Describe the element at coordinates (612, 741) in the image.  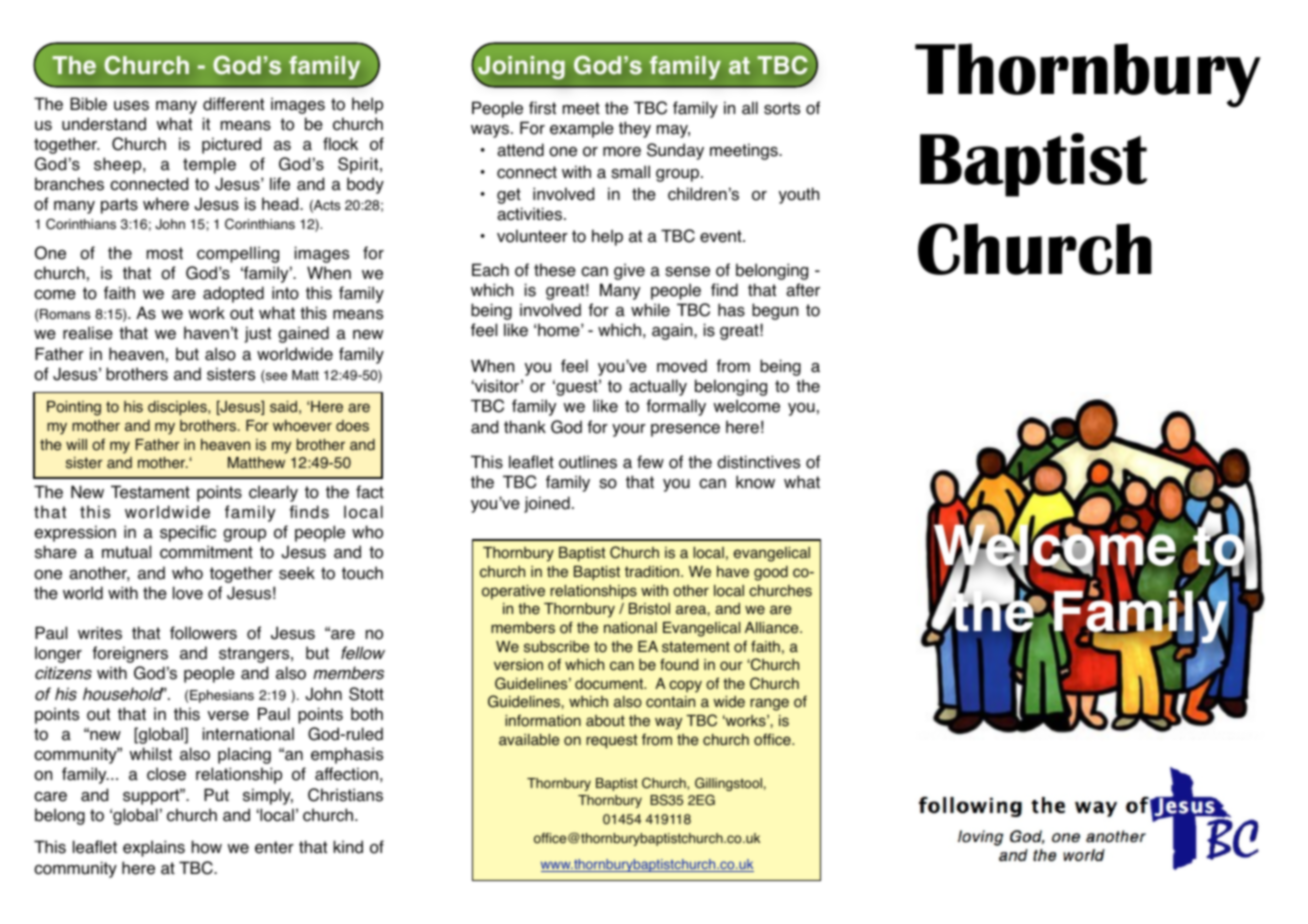
I see `request` at that location.
